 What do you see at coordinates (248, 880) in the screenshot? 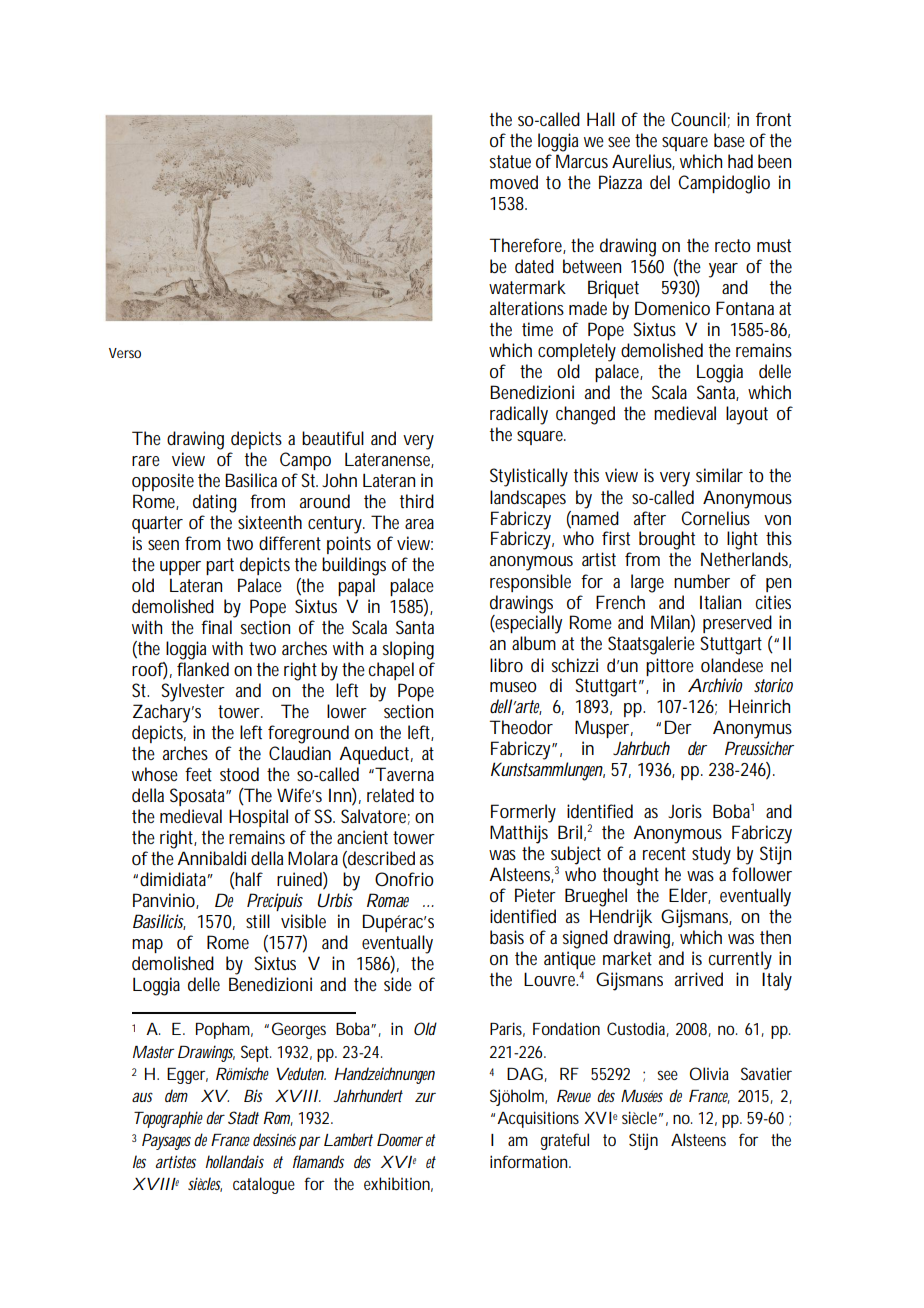
I see `half` at bounding box center [248, 880].
